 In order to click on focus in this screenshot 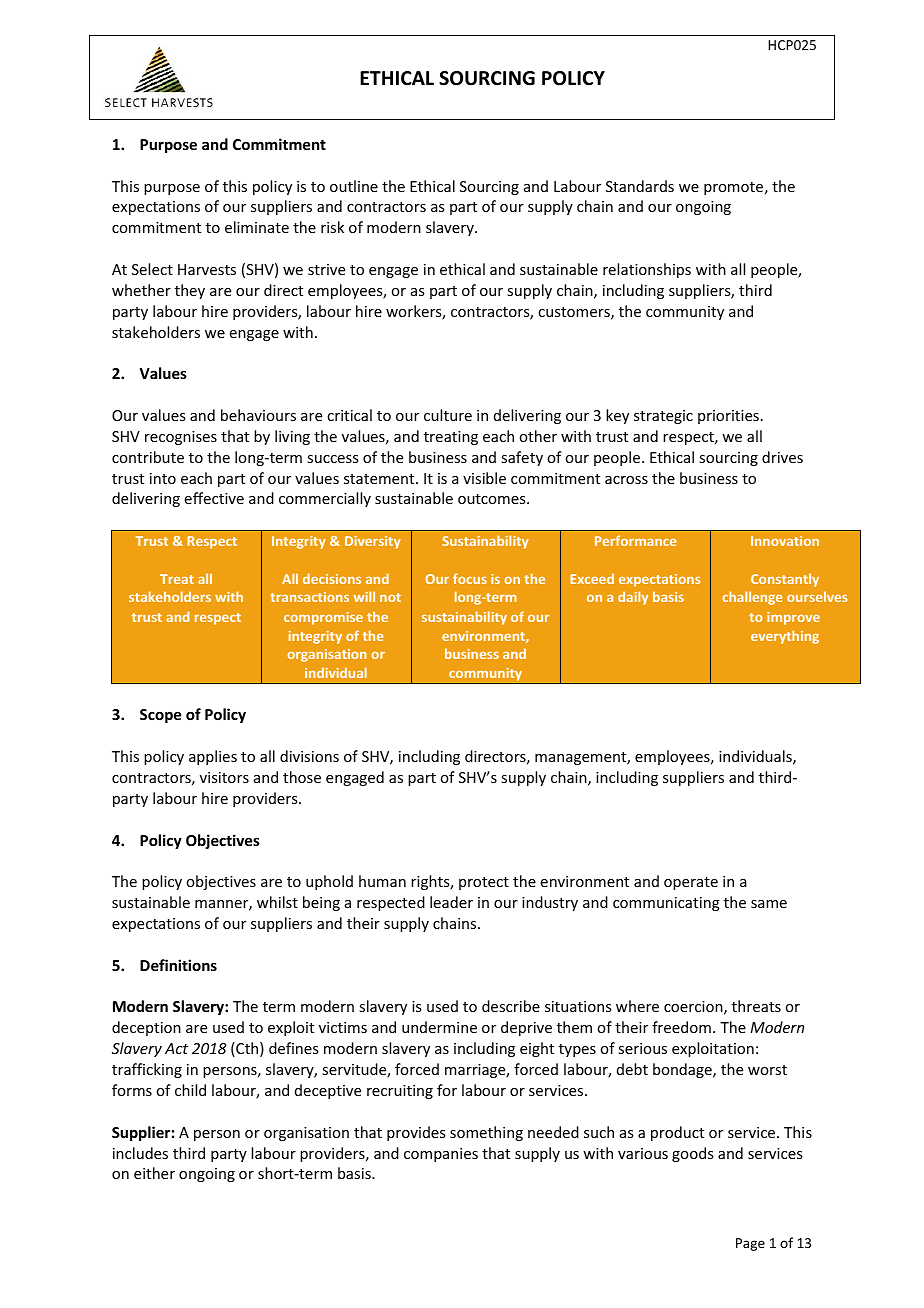, I will do `click(470, 578)`.
